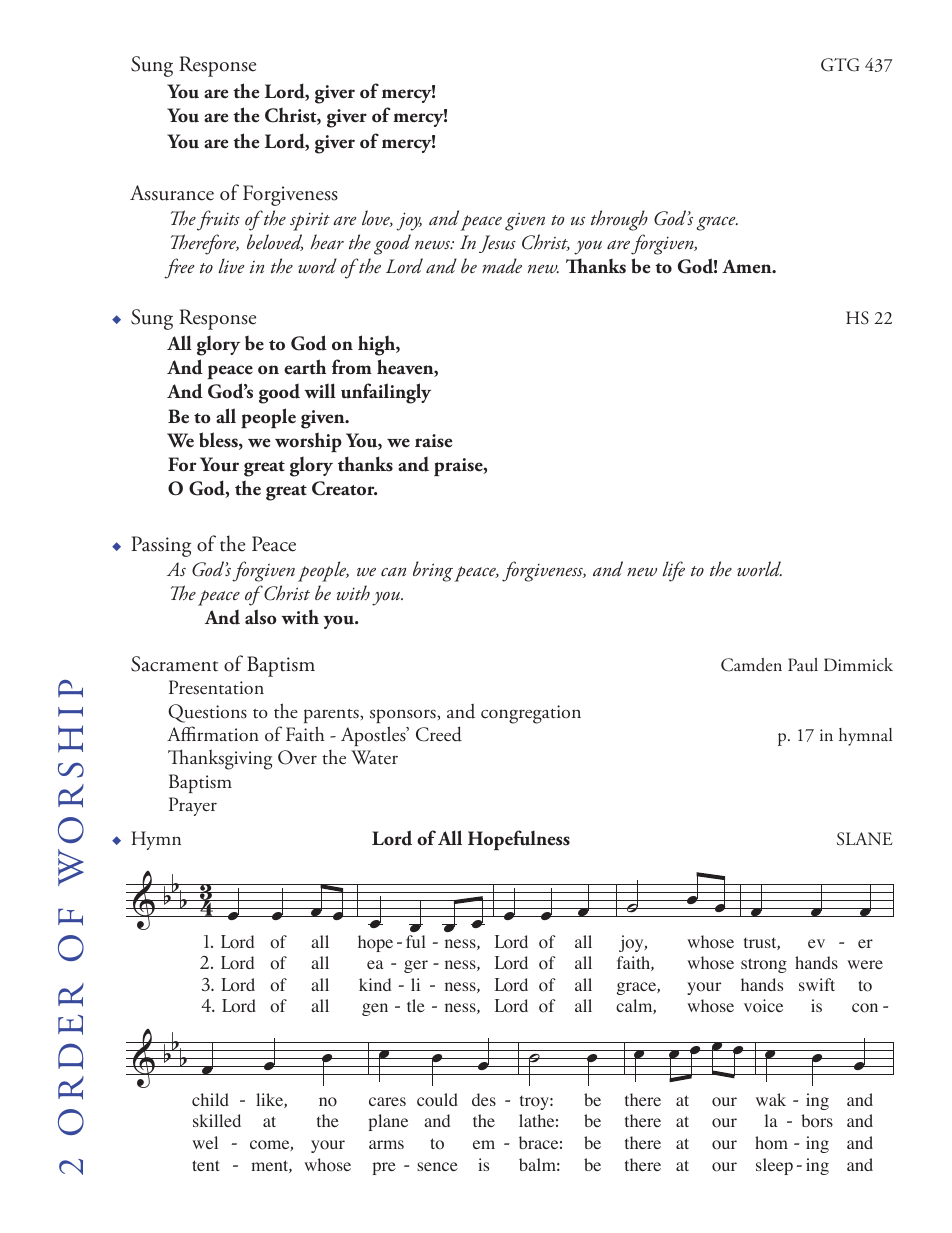  What do you see at coordinates (531, 714) in the page?
I see `congregation` at bounding box center [531, 714].
